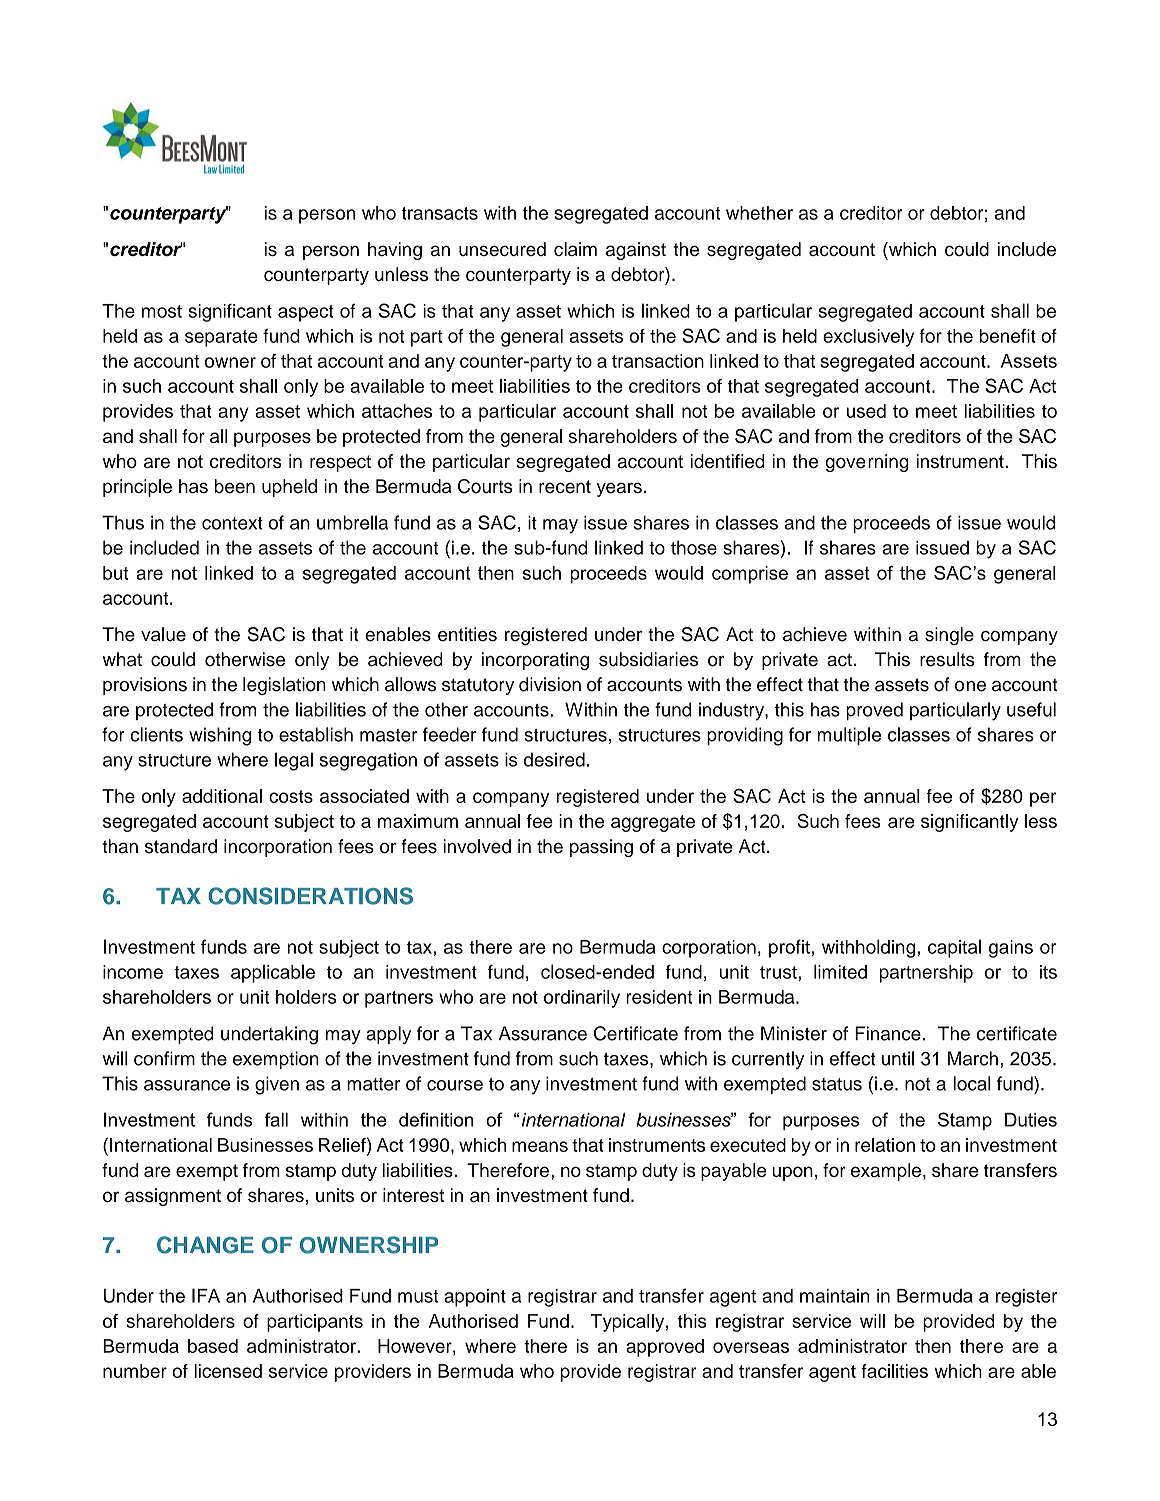 This page has width=1160, height=1501. I want to click on claim, so click(575, 249).
